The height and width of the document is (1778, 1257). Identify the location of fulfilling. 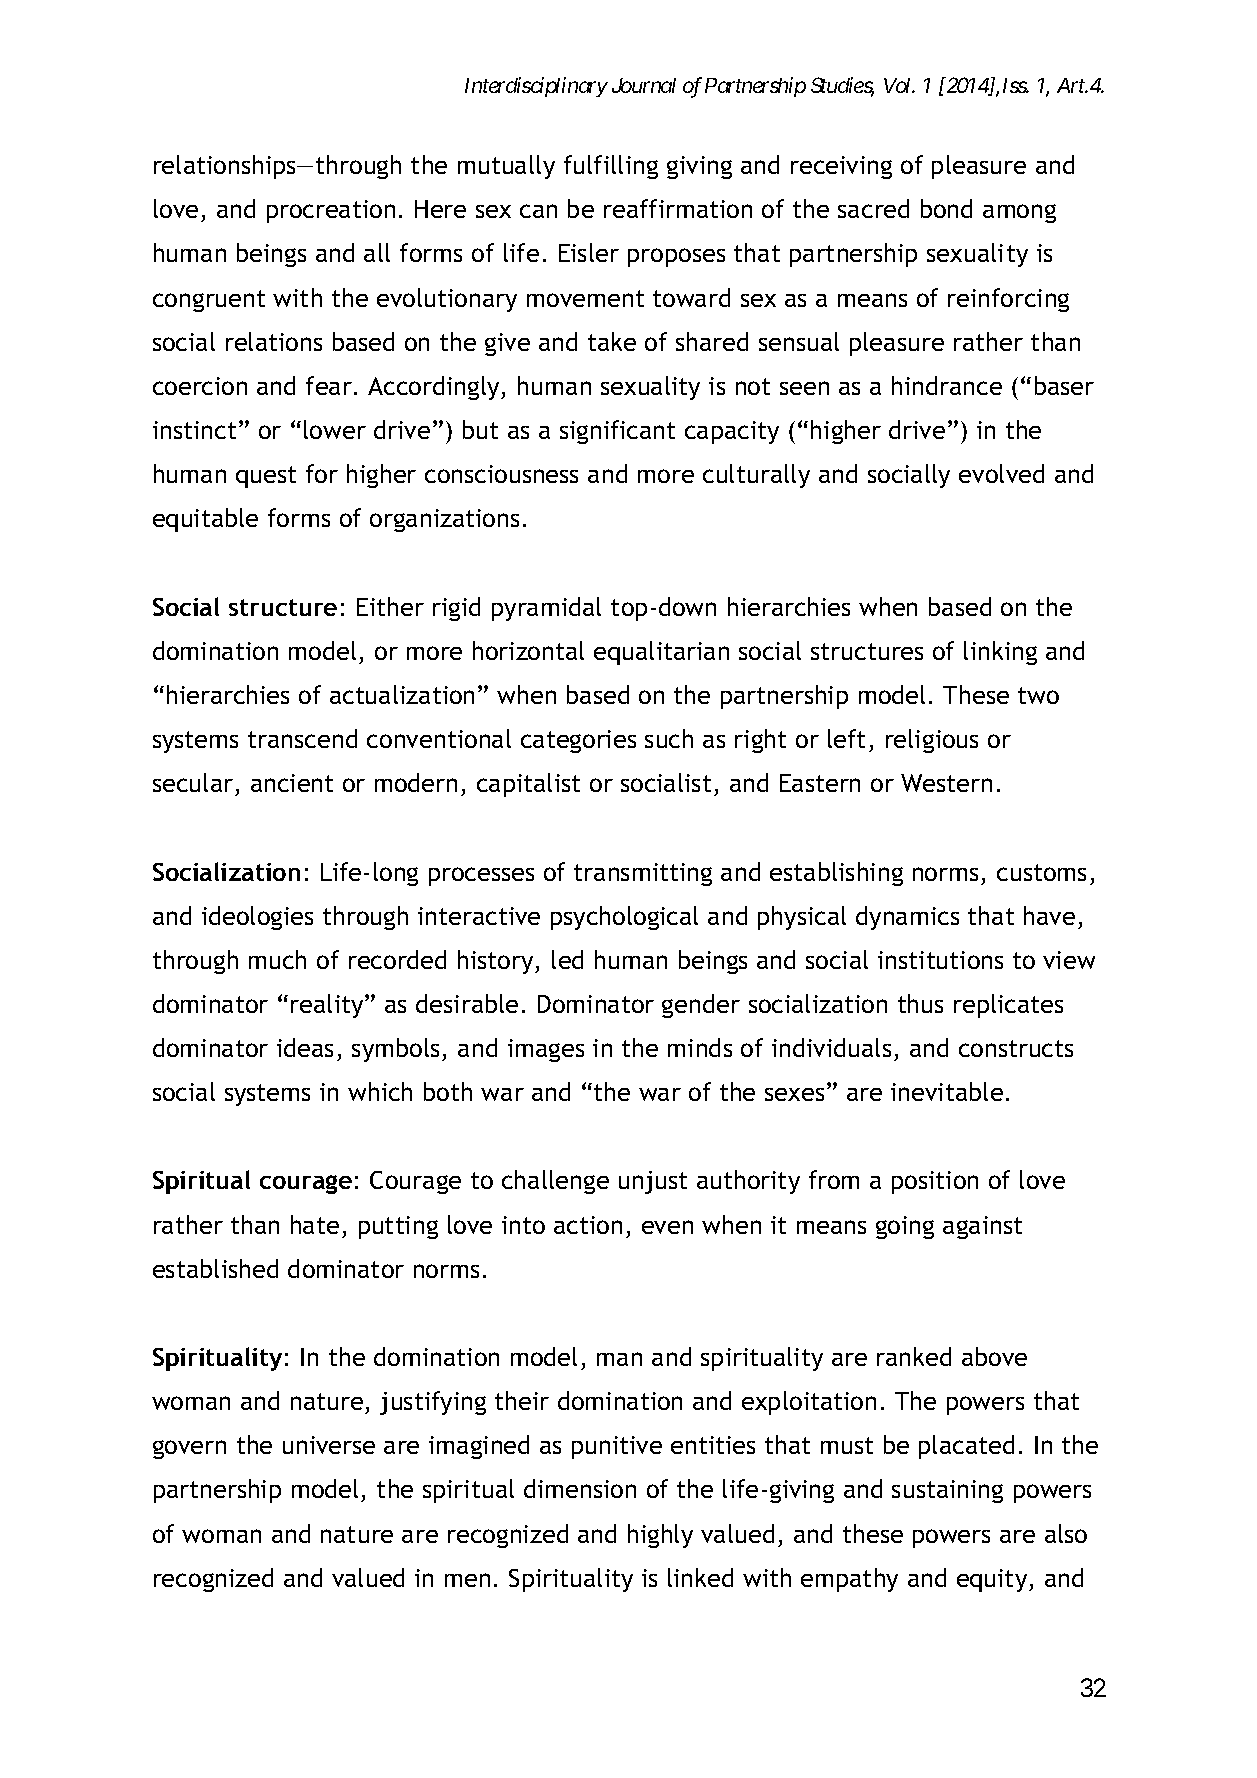
(611, 167).
